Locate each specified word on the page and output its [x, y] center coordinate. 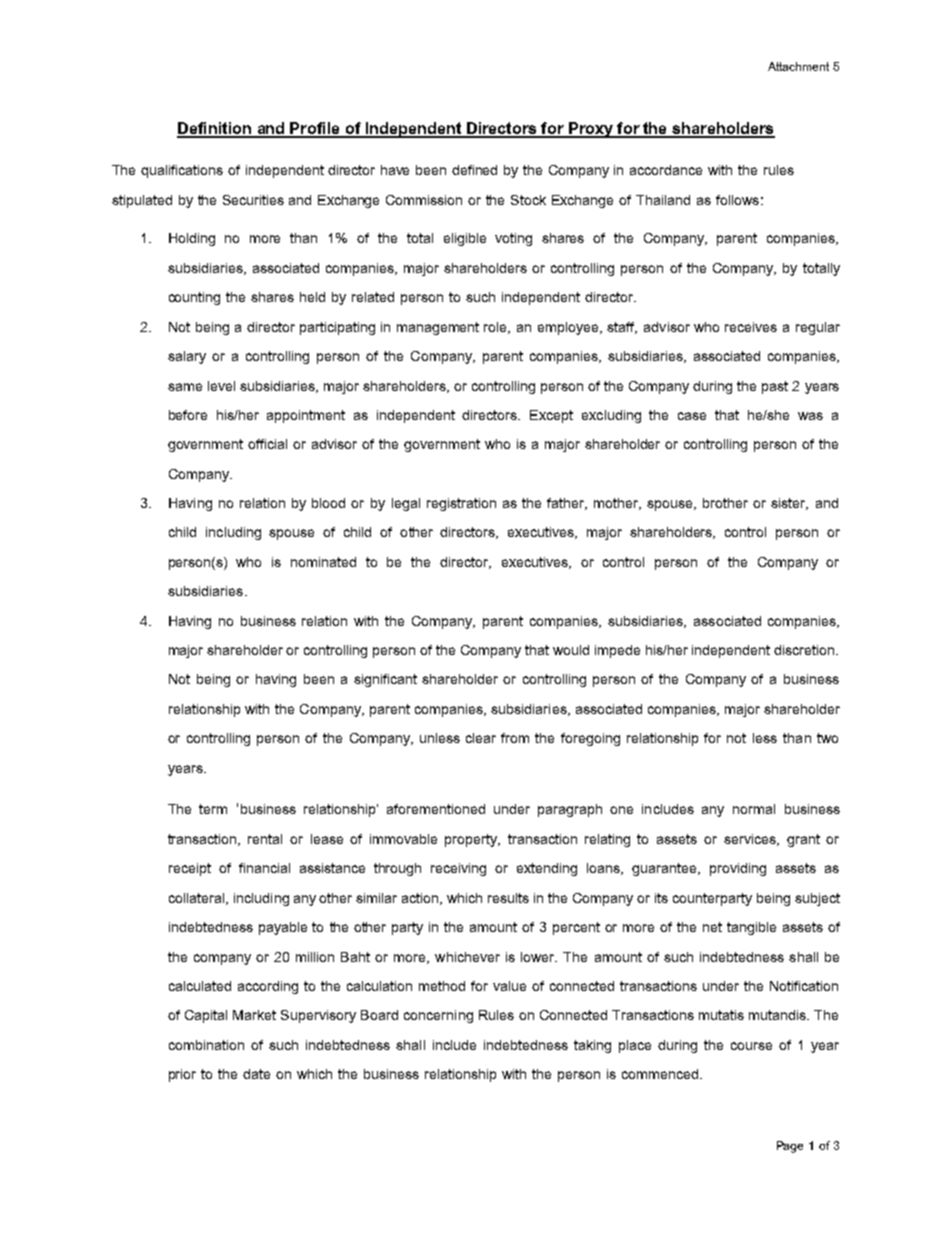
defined [474, 170]
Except [551, 416]
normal [754, 809]
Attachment [798, 66]
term [213, 809]
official [267, 444]
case [692, 416]
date [256, 1074]
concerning [438, 1016]
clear [481, 738]
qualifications [182, 171]
